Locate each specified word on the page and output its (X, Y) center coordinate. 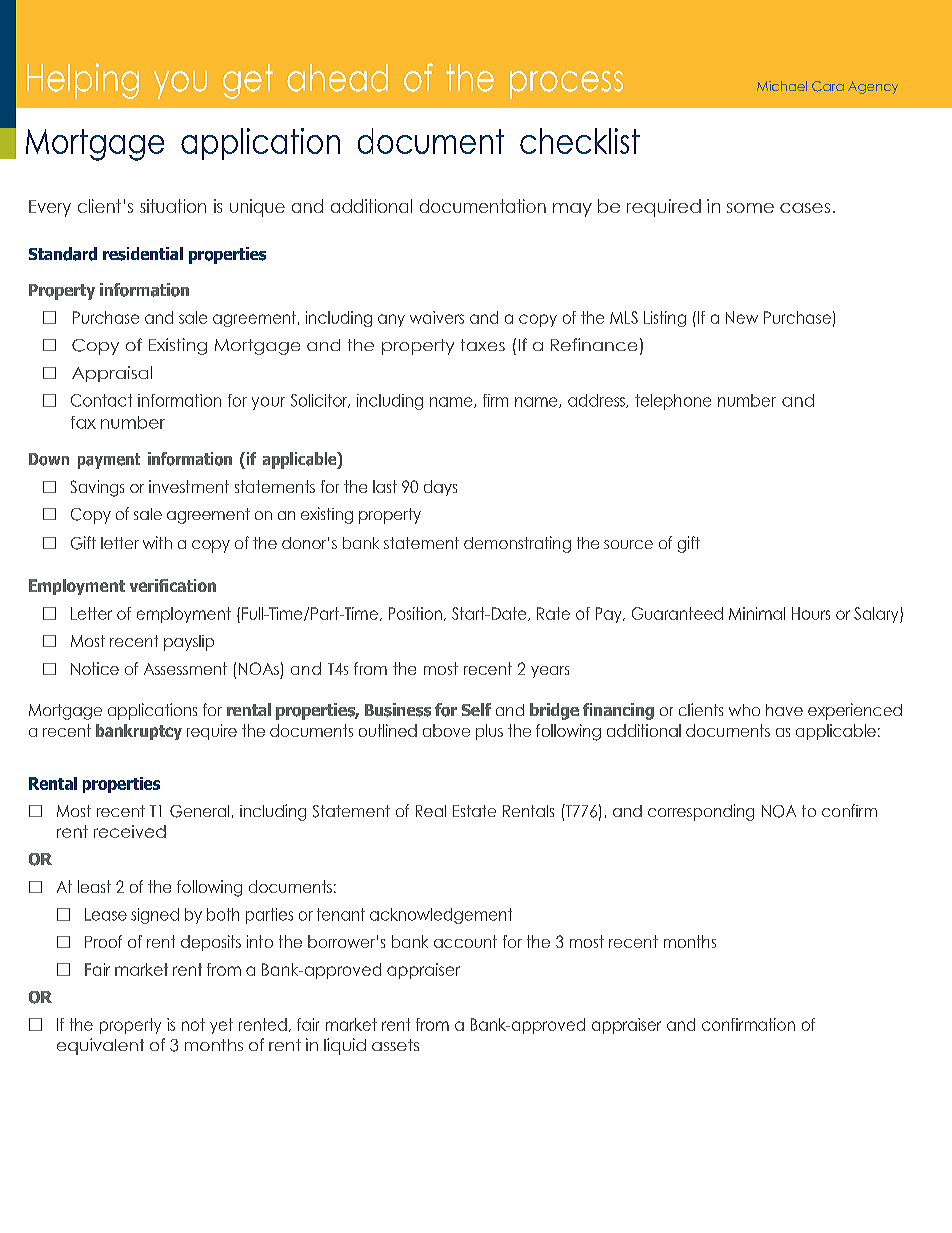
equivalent (100, 1046)
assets (395, 1045)
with (157, 542)
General (199, 811)
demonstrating (517, 544)
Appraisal (112, 374)
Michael (782, 86)
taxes (483, 345)
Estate (474, 811)
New (742, 317)
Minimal (757, 613)
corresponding (701, 812)
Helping (83, 81)
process (566, 85)
